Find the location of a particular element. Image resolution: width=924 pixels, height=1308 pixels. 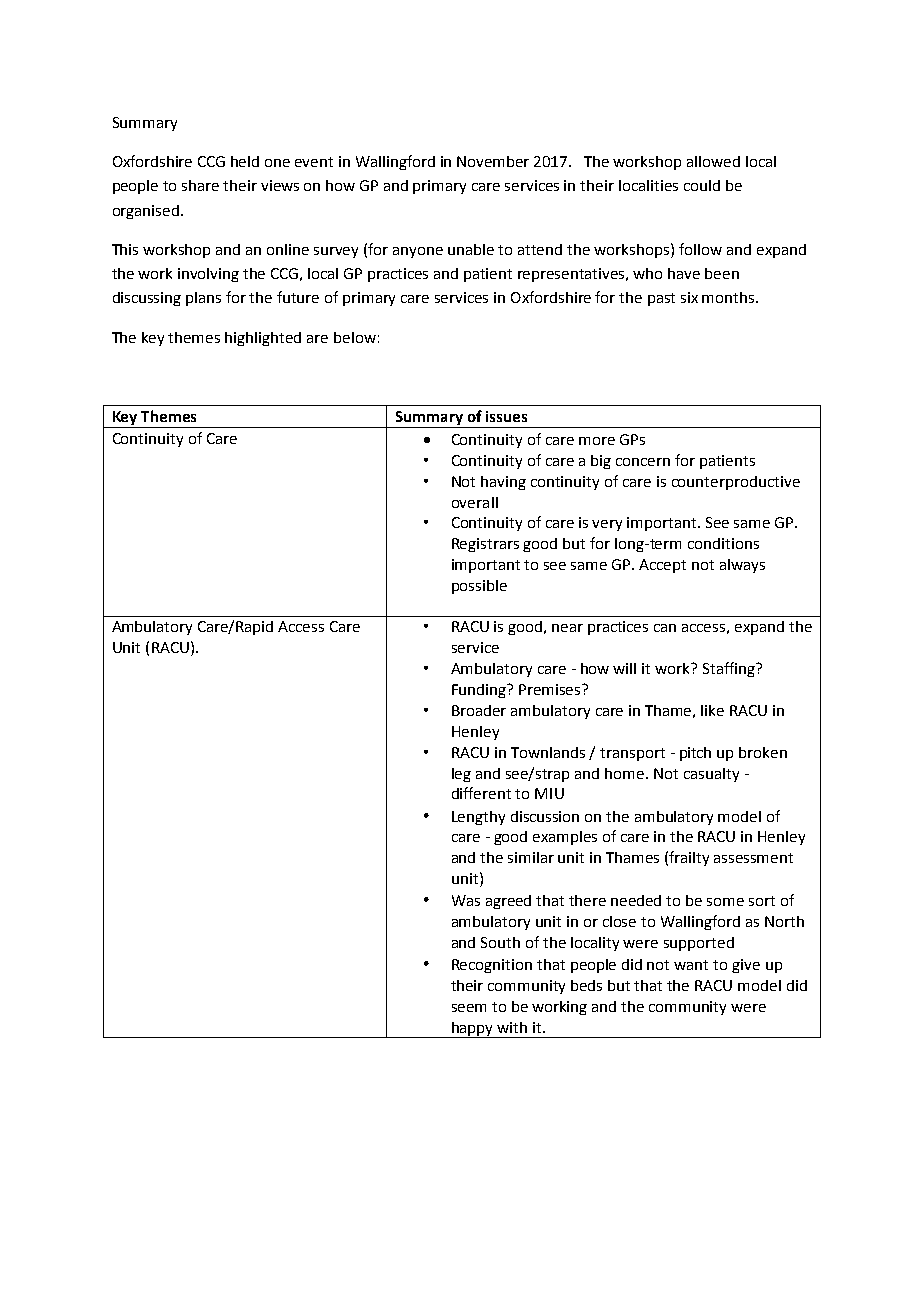

want is located at coordinates (691, 965).
